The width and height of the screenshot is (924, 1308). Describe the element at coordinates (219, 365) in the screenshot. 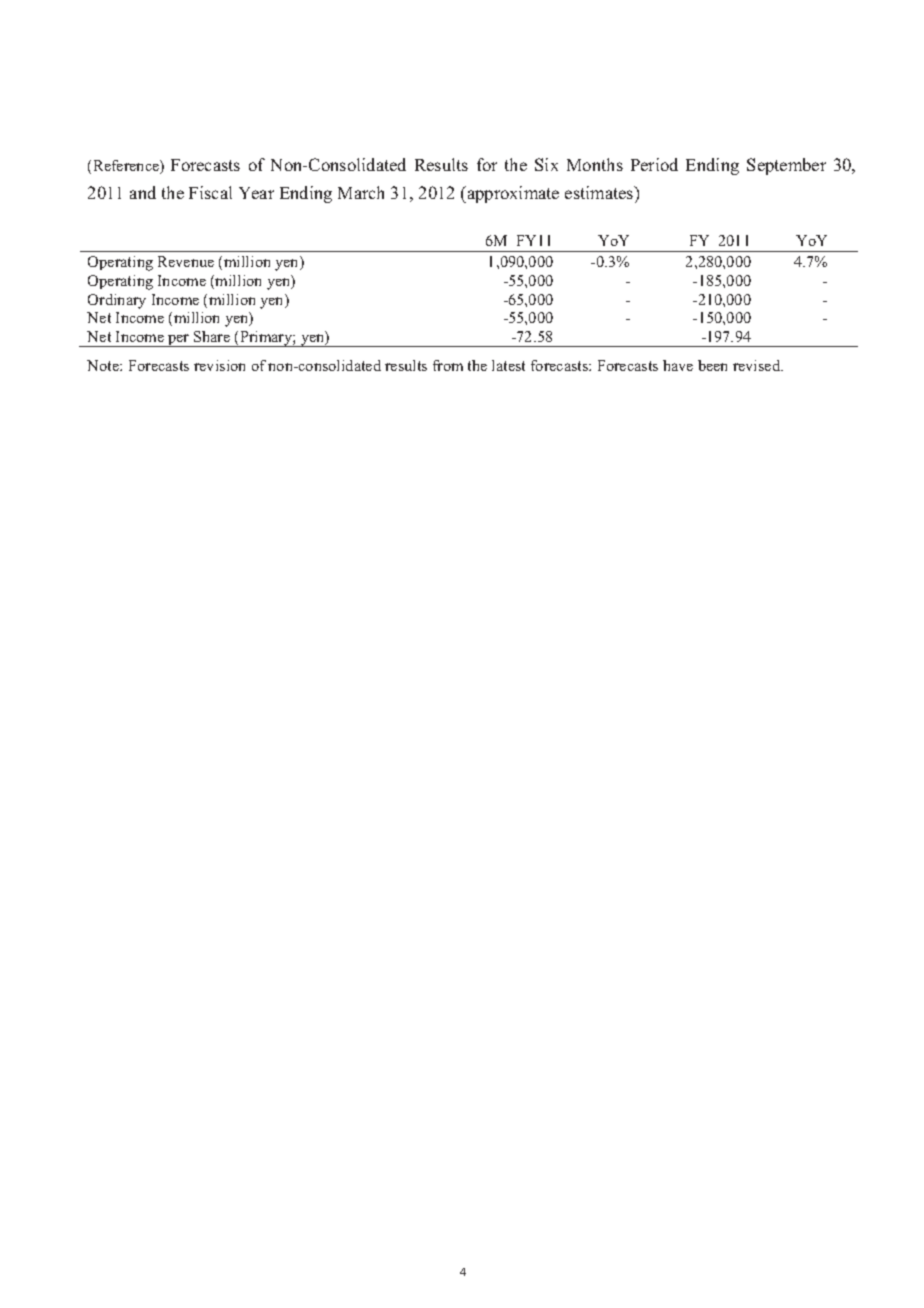

I see `revision` at that location.
